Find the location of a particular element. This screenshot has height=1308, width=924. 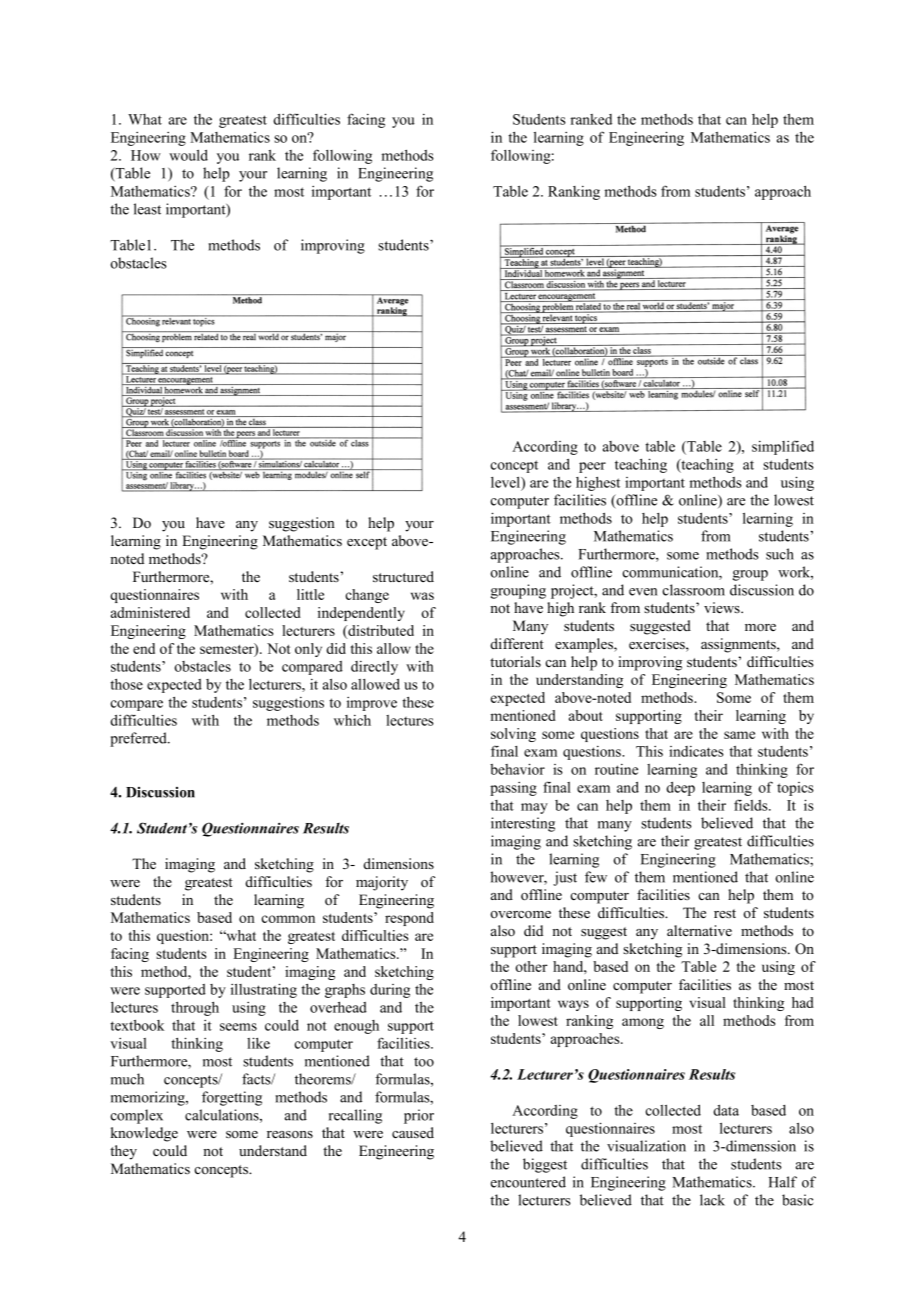

passing is located at coordinates (513, 789).
